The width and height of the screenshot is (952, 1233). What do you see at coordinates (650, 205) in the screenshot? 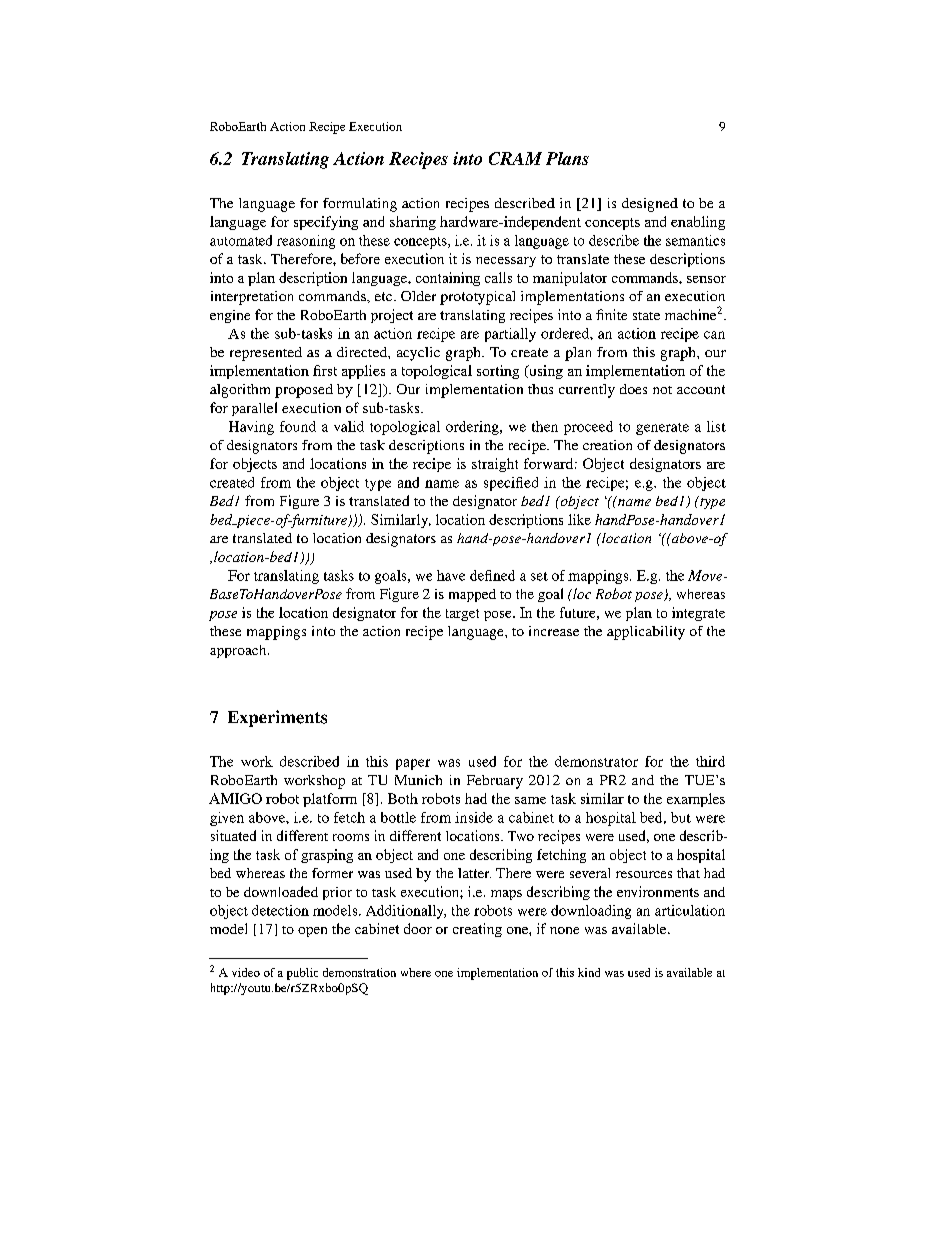
I see `designed` at bounding box center [650, 205].
